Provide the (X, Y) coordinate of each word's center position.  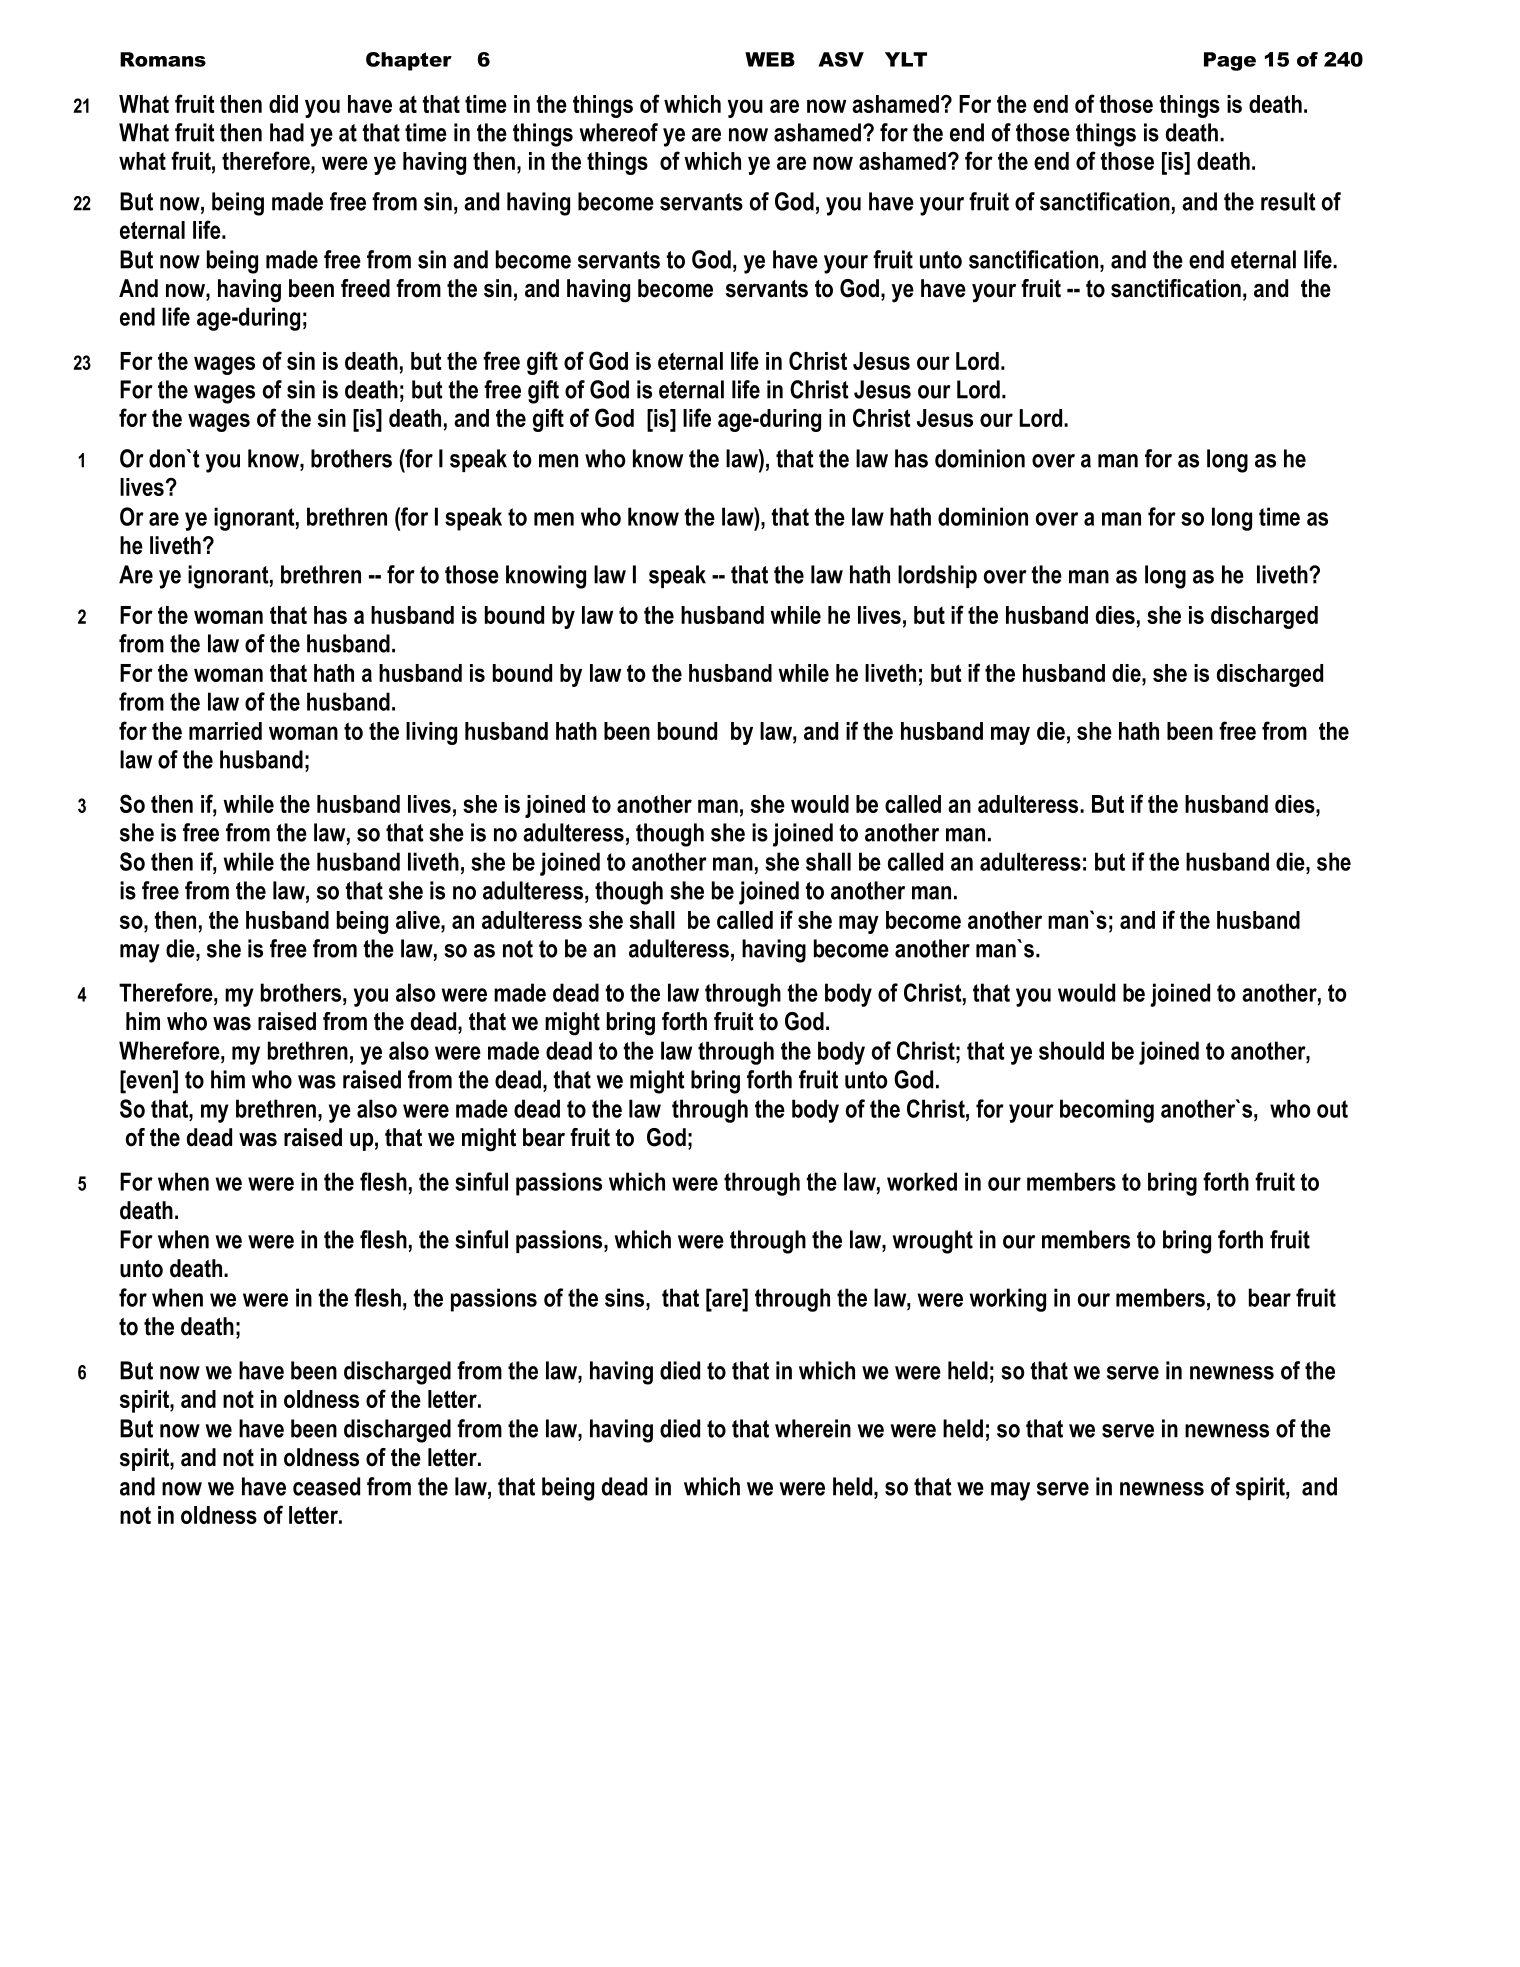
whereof (618, 132)
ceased (326, 1486)
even (149, 1083)
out (1332, 1109)
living (431, 733)
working (1008, 1300)
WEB (770, 59)
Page (1230, 61)
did (283, 104)
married (225, 731)
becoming (1107, 1111)
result (1288, 201)
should (1071, 1050)
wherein (813, 1428)
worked (922, 1181)
